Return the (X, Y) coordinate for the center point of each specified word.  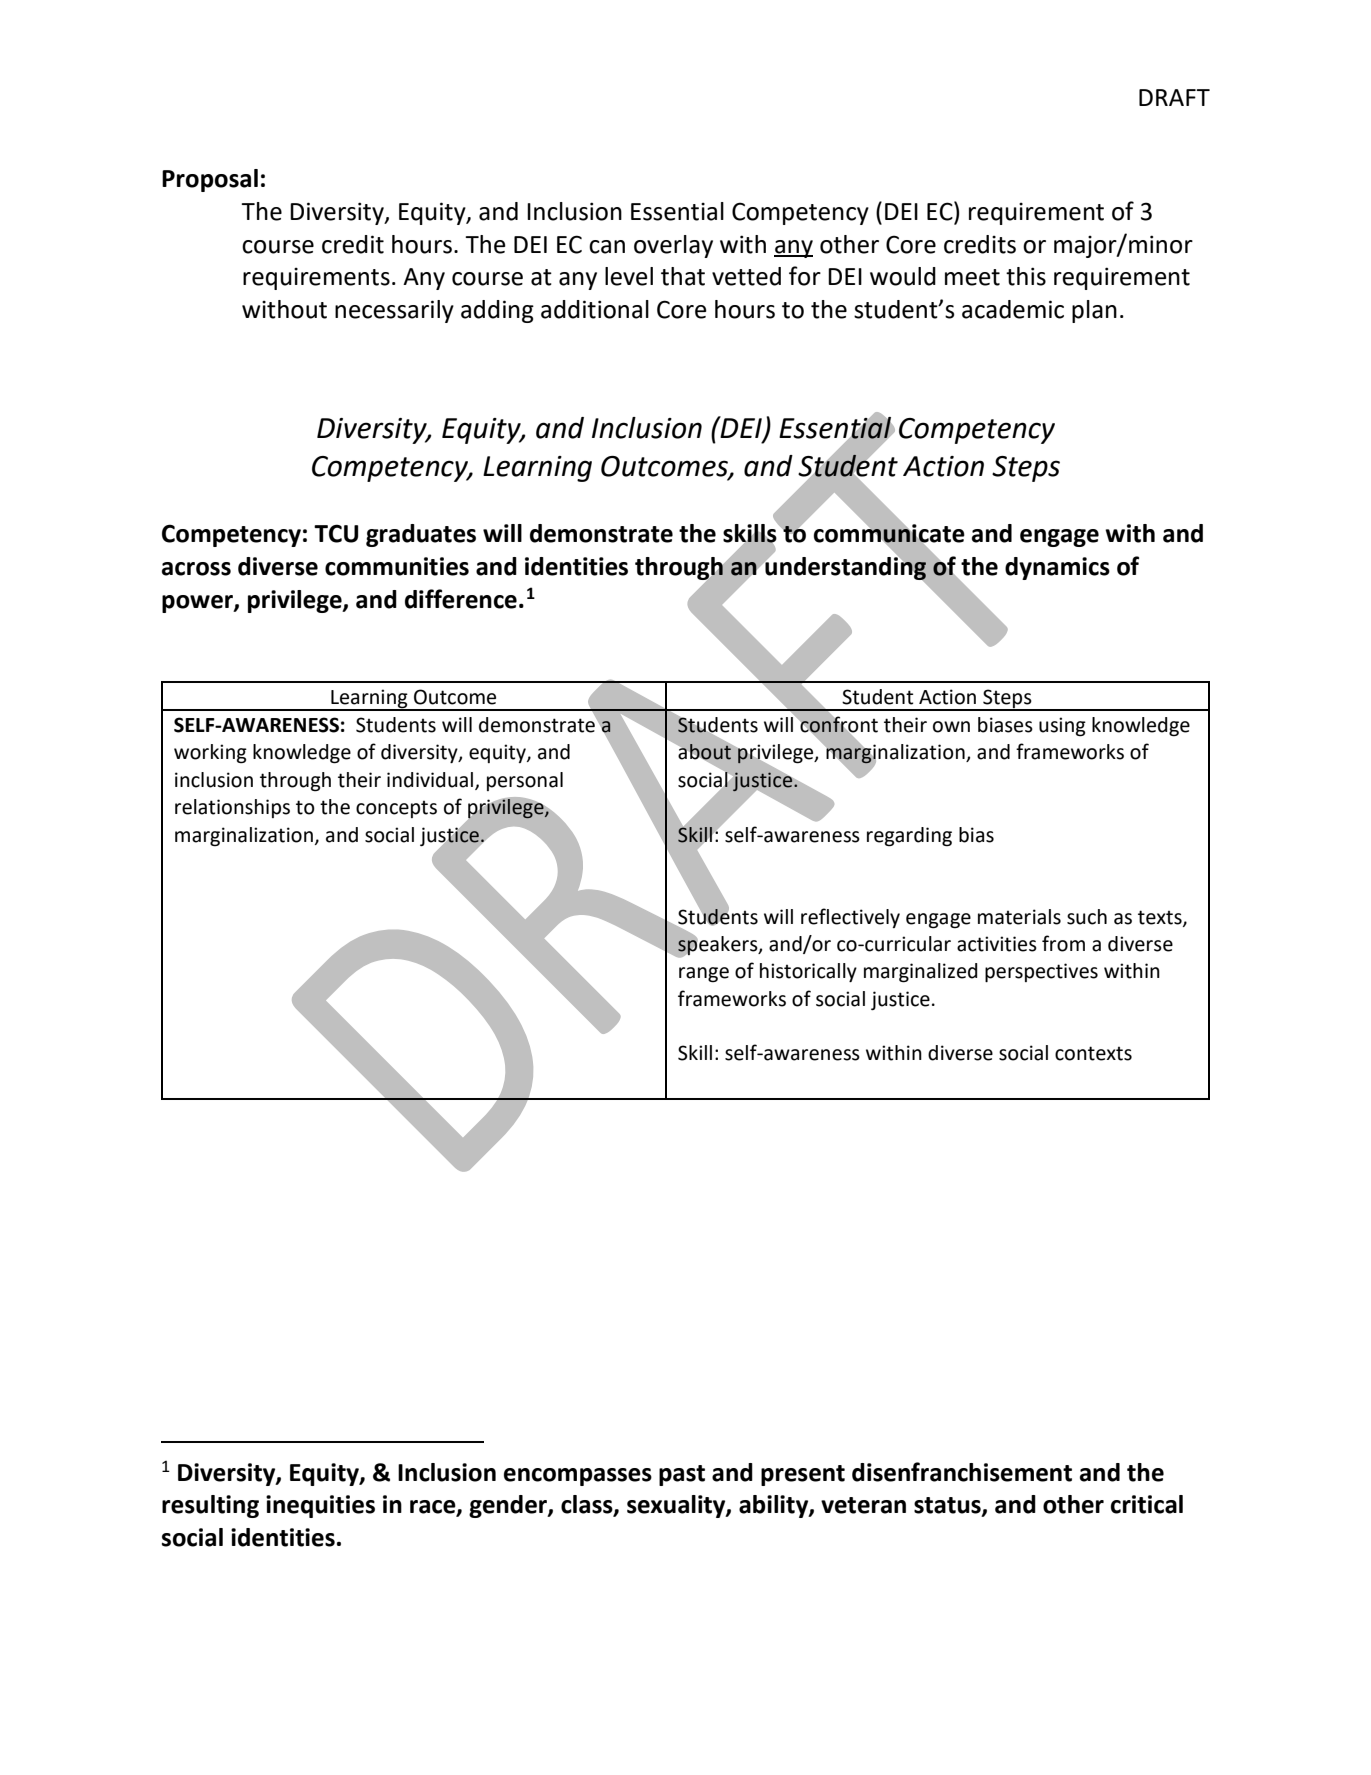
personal (525, 781)
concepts (396, 809)
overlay (673, 246)
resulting (210, 1506)
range (704, 975)
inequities (320, 1506)
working (210, 754)
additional (595, 309)
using (1062, 727)
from (1063, 943)
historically (808, 972)
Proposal (210, 180)
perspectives (1041, 972)
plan (1094, 311)
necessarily (394, 311)
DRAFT (1174, 97)
